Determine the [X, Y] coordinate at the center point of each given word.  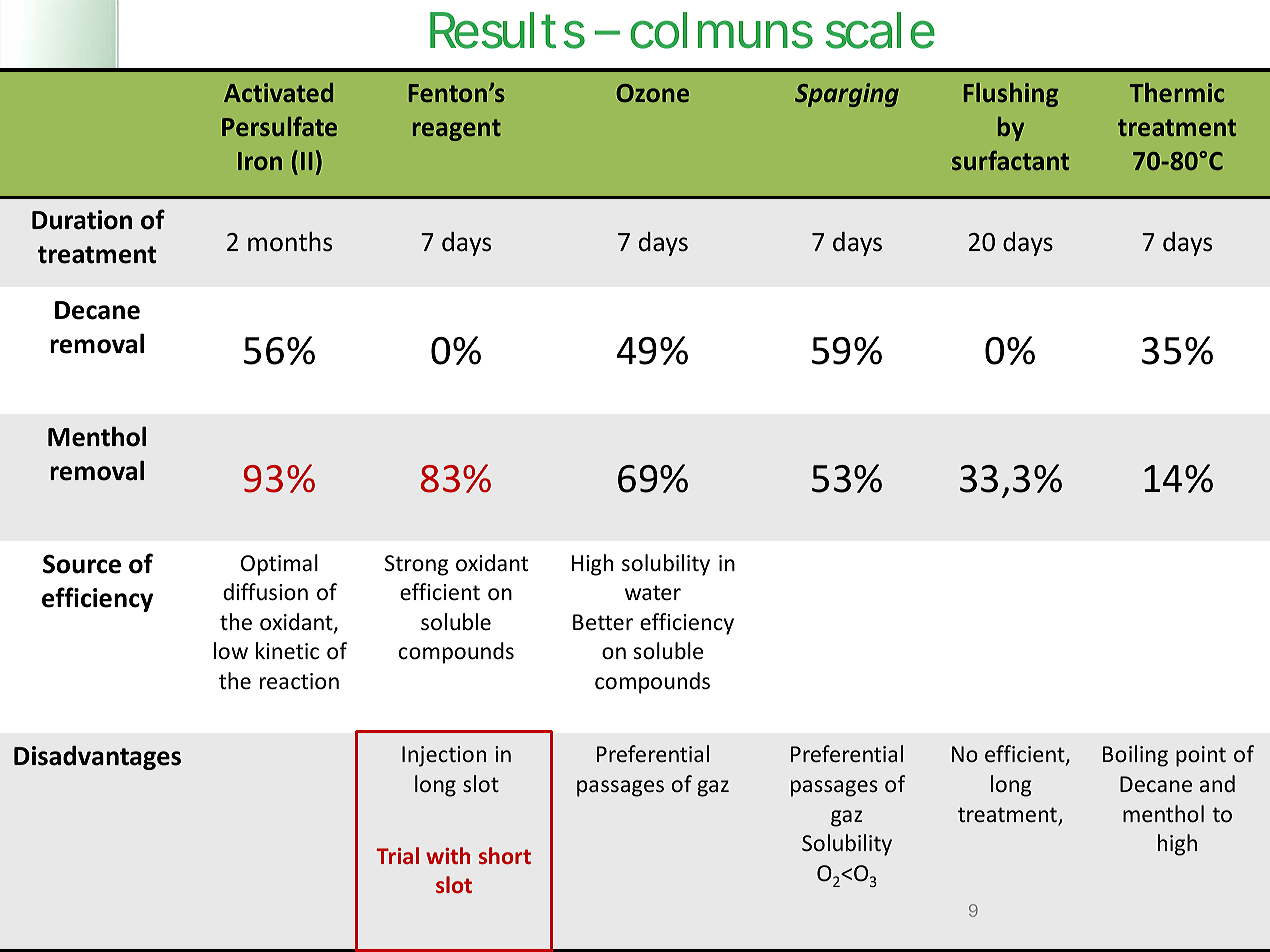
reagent [457, 130]
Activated [278, 92]
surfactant [1010, 160]
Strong [416, 565]
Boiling [1135, 756]
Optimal [279, 565]
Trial [397, 855]
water [653, 593]
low [231, 651]
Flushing [1011, 95]
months [290, 241]
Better [603, 622]
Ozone [652, 93]
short [505, 855]
